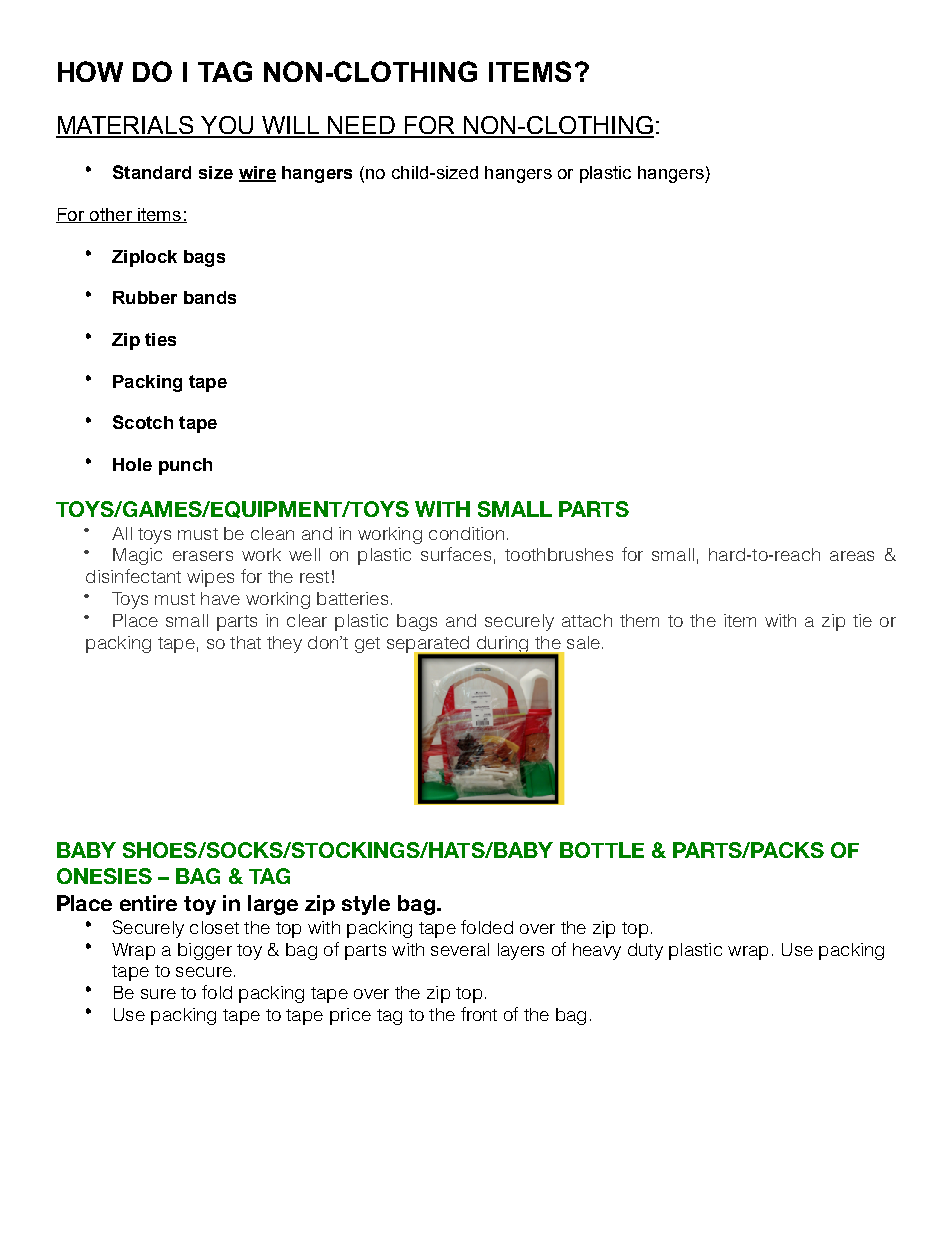  Describe the element at coordinates (852, 556) in the screenshot. I see `areas` at that location.
